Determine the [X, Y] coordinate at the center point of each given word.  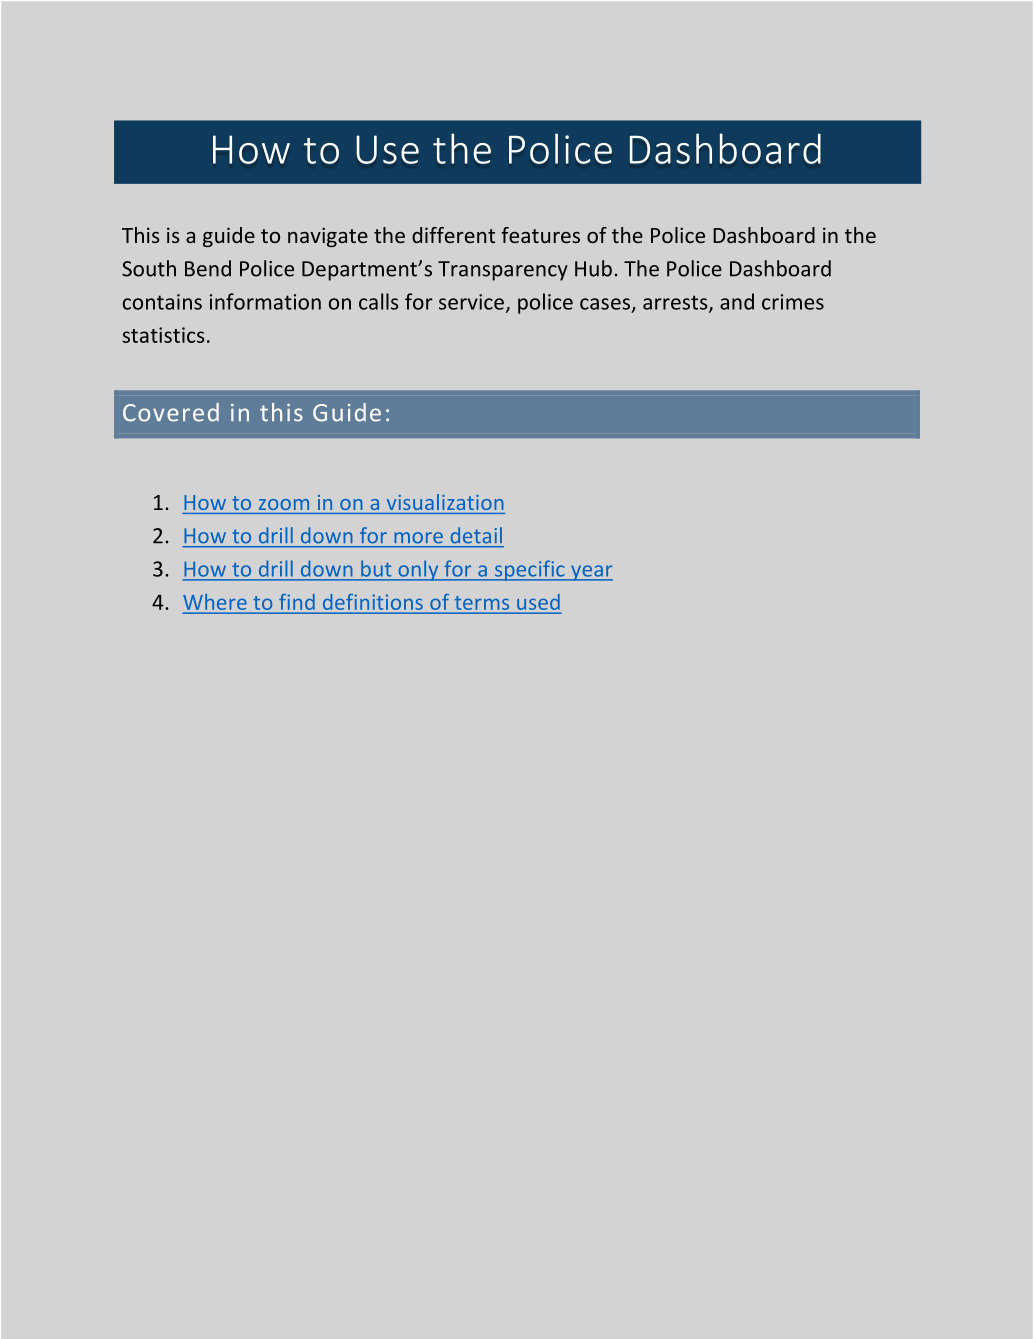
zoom [284, 504]
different [453, 235]
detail [476, 535]
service [471, 302]
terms [482, 603]
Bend [208, 268]
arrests [676, 303]
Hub [593, 268]
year [591, 573]
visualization [445, 502]
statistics [163, 335]
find [296, 602]
